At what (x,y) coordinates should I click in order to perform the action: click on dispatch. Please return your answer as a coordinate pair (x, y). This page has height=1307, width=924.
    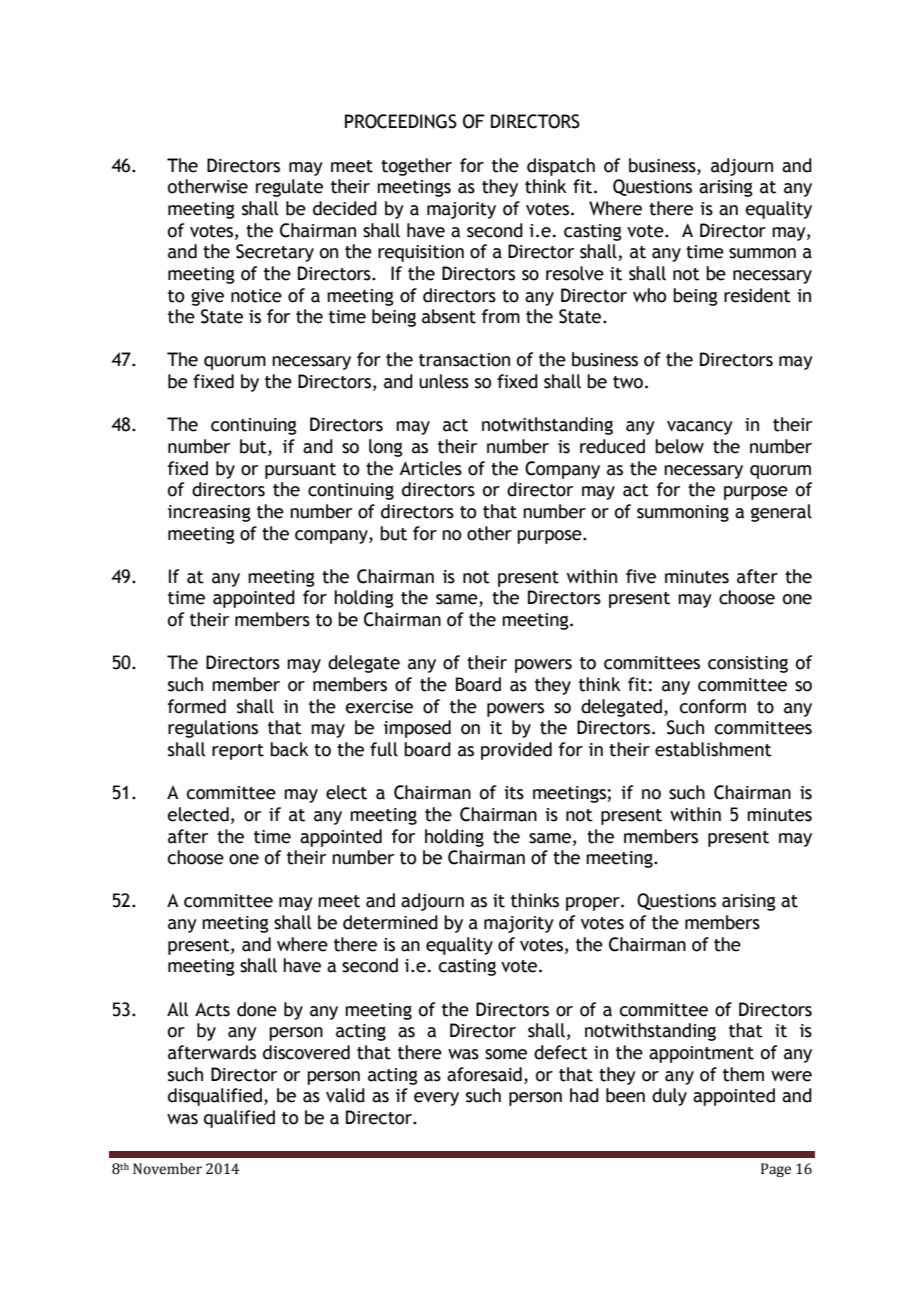
    Looking at the image, I should click on (561, 167).
